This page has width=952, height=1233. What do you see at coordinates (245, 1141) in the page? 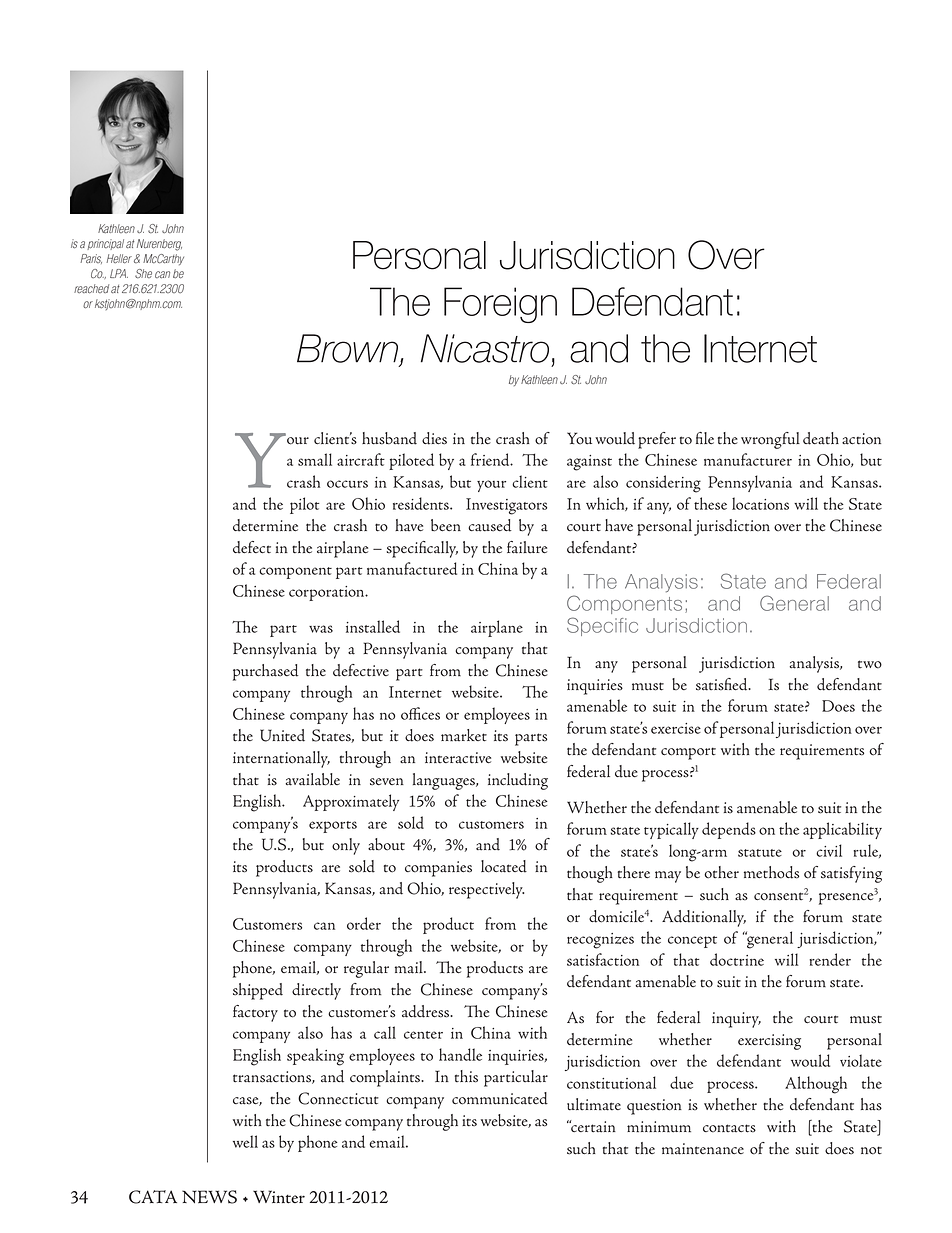
I see `well` at bounding box center [245, 1141].
